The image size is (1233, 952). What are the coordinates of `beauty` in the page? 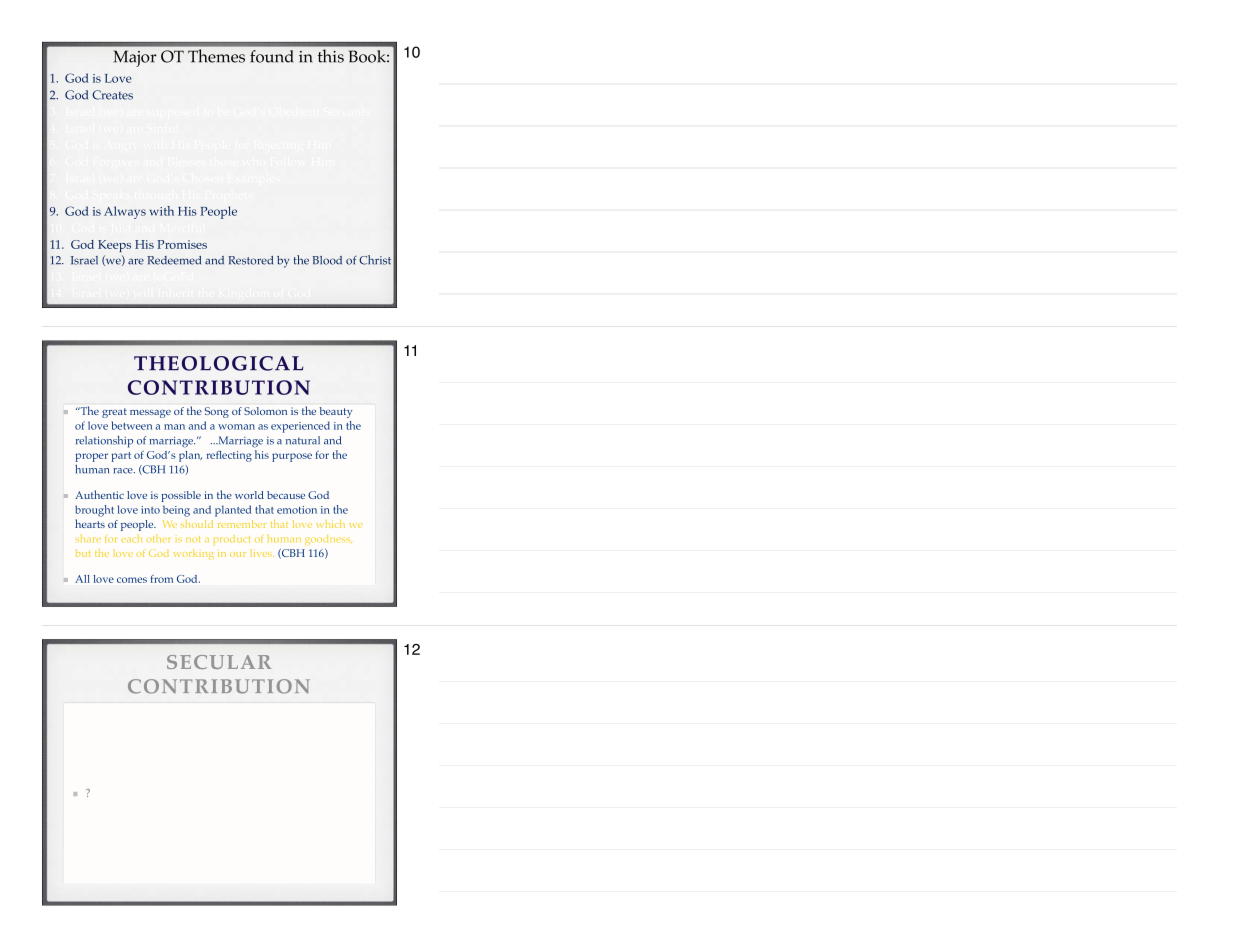 It's located at (336, 412).
